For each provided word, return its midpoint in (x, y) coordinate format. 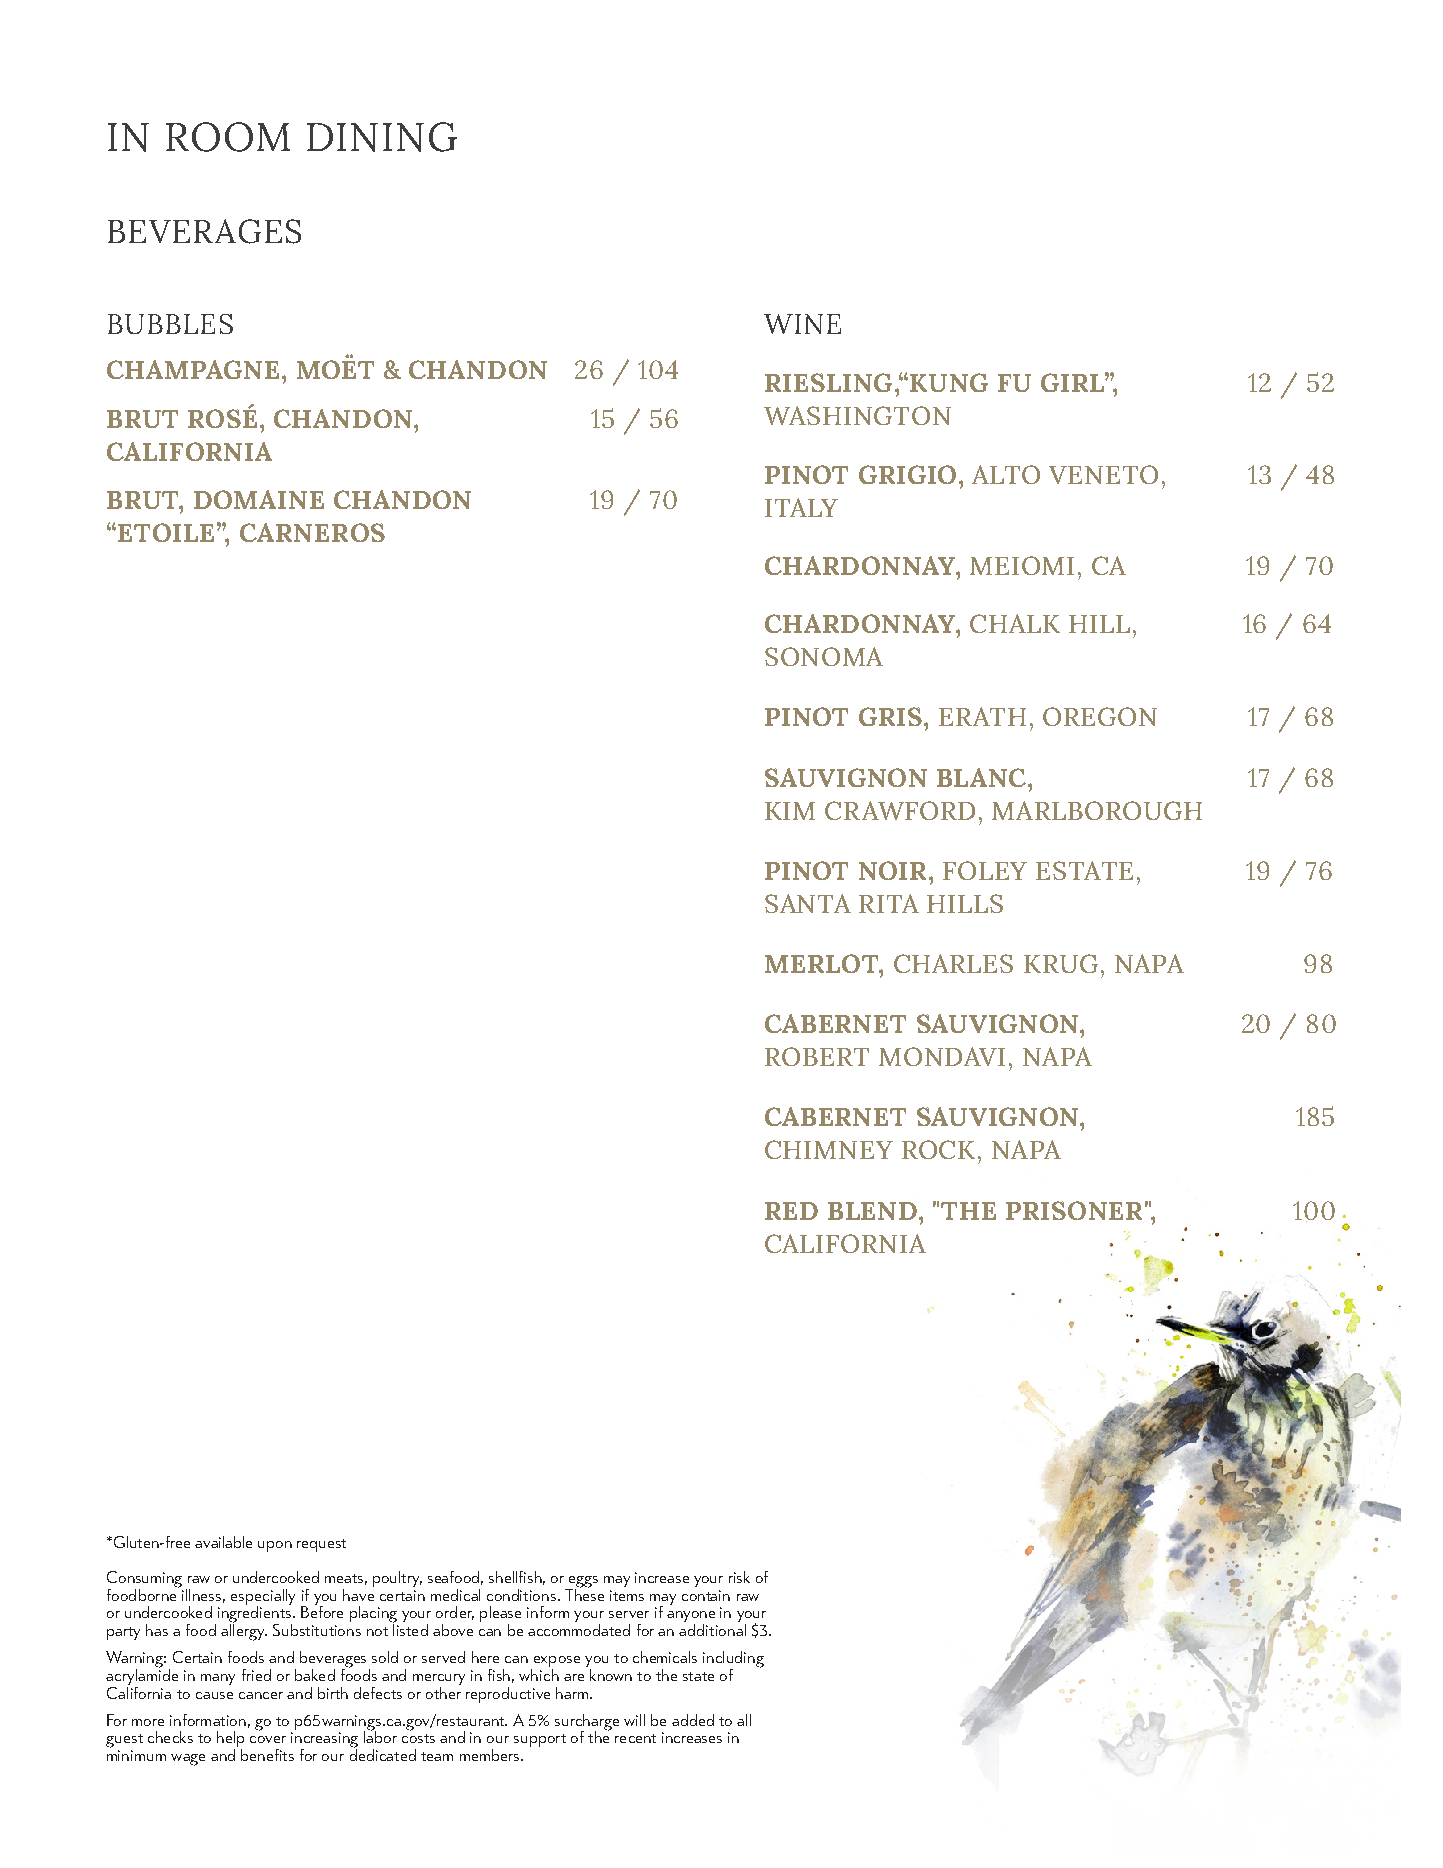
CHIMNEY (829, 1149)
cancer (261, 1695)
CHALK (1015, 623)
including (733, 1660)
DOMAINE (259, 499)
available (223, 1542)
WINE (802, 324)
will (634, 1720)
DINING (382, 137)
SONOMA (824, 656)
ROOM (228, 137)
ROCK (938, 1149)
